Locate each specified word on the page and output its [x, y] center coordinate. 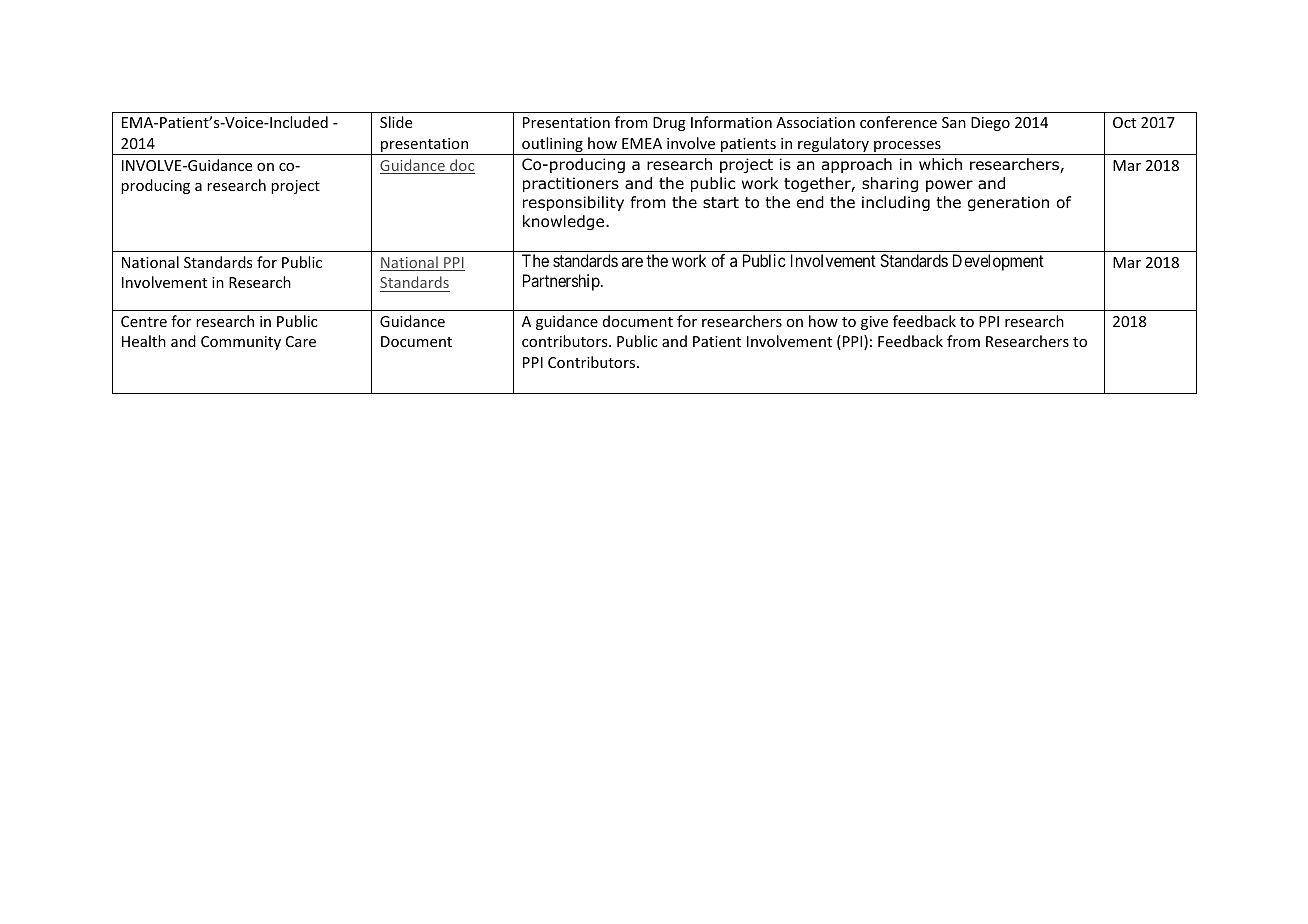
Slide [396, 122]
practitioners [571, 184]
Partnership [562, 282]
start [721, 203]
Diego [990, 124]
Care [301, 341]
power [949, 186]
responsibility [573, 203]
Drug [669, 124]
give [874, 323]
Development [998, 262]
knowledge [565, 222]
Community [241, 343]
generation [1008, 203]
